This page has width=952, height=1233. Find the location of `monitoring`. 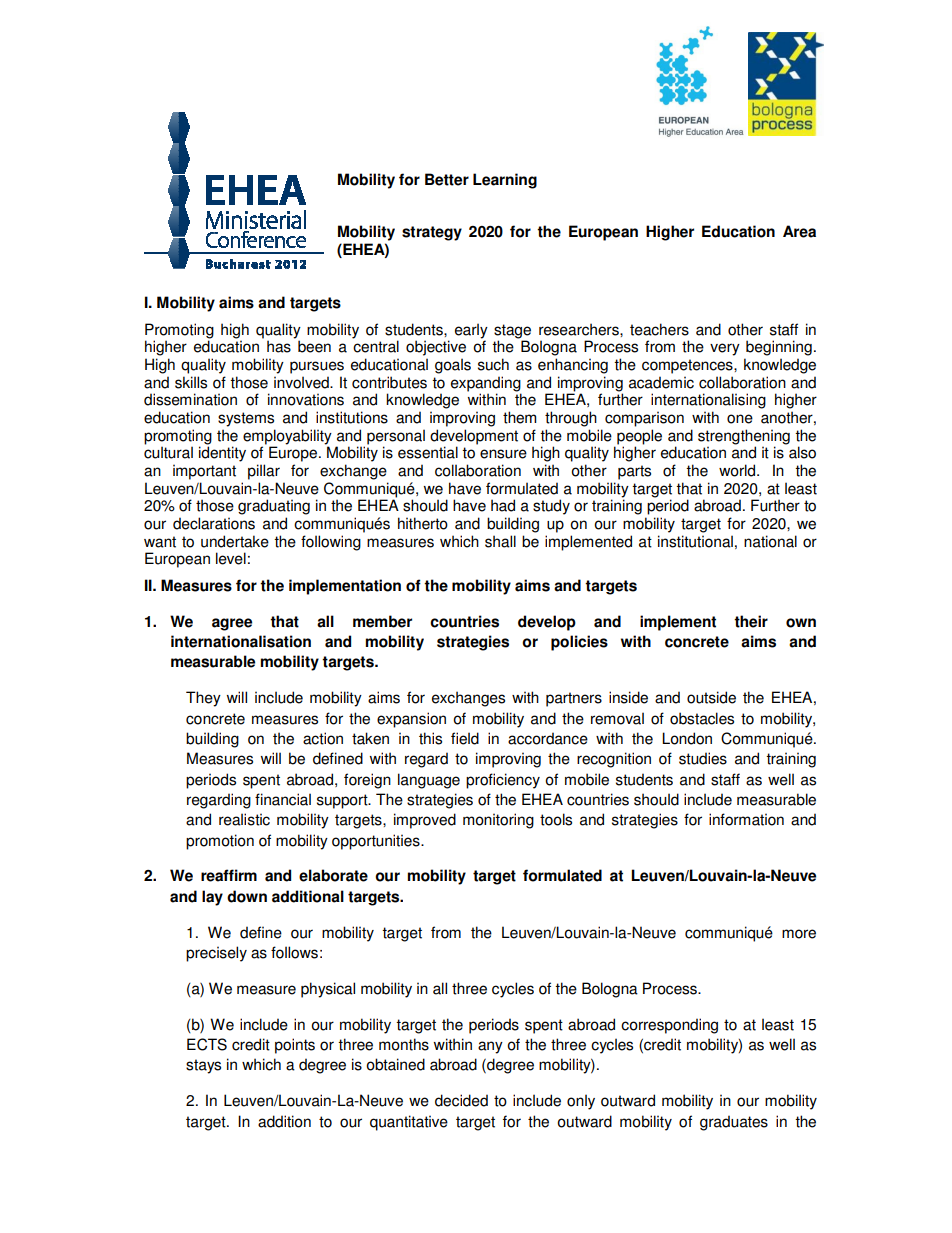

monitoring is located at coordinates (498, 821).
